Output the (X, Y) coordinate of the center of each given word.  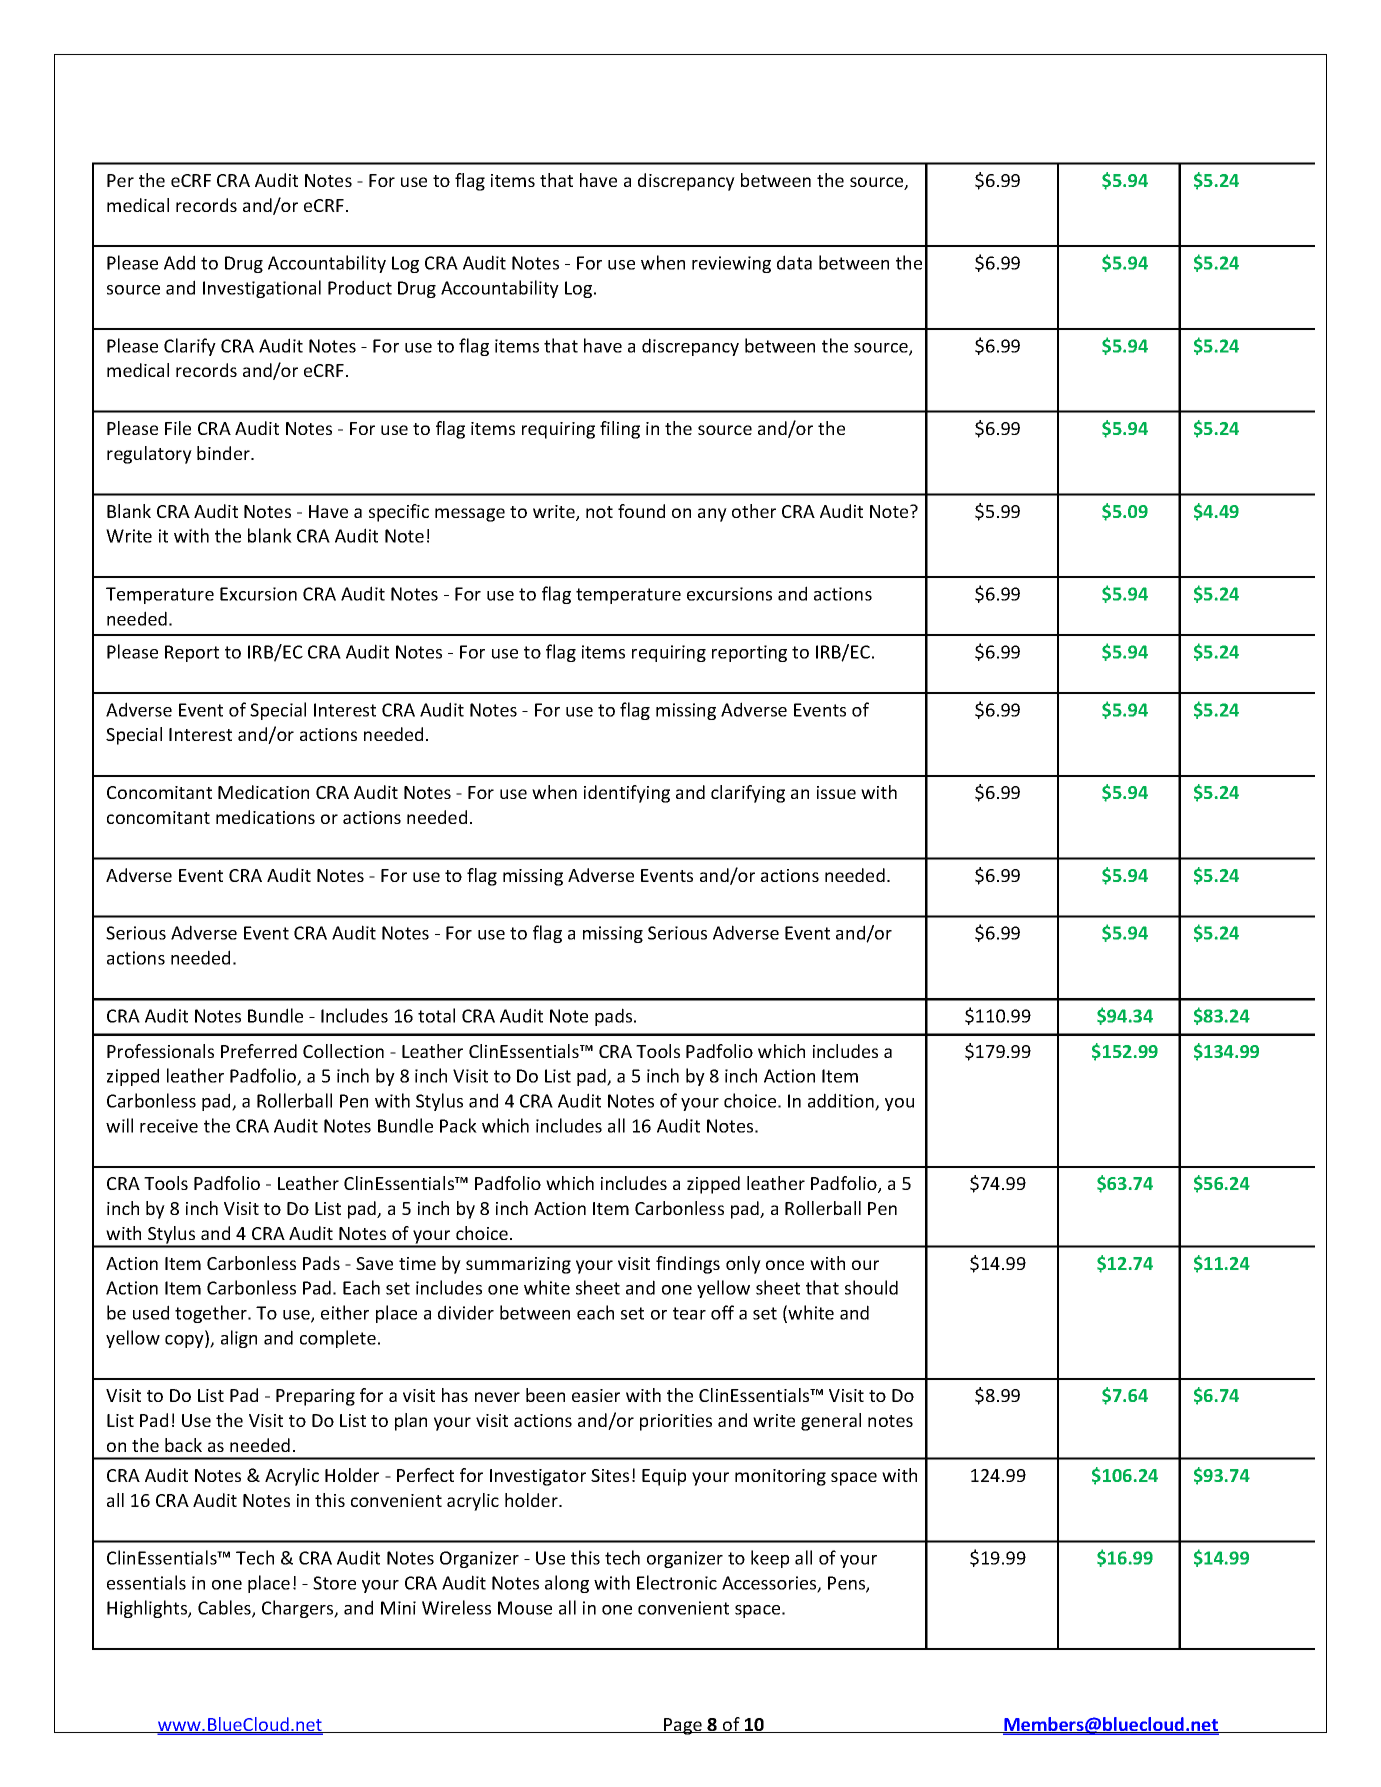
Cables (225, 1608)
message (470, 515)
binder (224, 453)
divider (466, 1312)
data (794, 262)
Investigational (262, 289)
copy (185, 1341)
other (754, 511)
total (436, 1015)
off (722, 1312)
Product (360, 287)
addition (842, 1101)
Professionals (160, 1051)
